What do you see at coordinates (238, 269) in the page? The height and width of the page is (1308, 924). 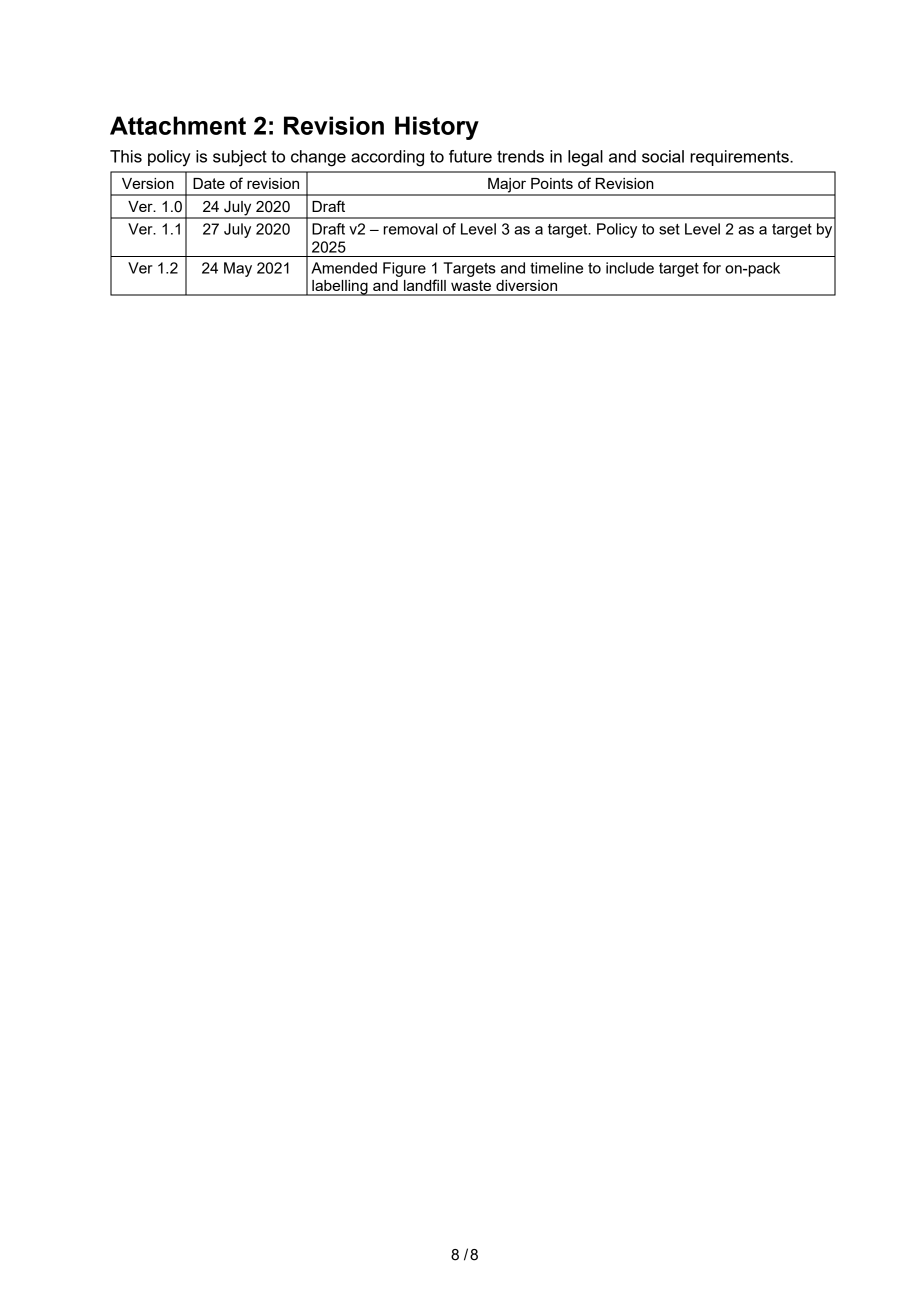 I see `May` at bounding box center [238, 269].
